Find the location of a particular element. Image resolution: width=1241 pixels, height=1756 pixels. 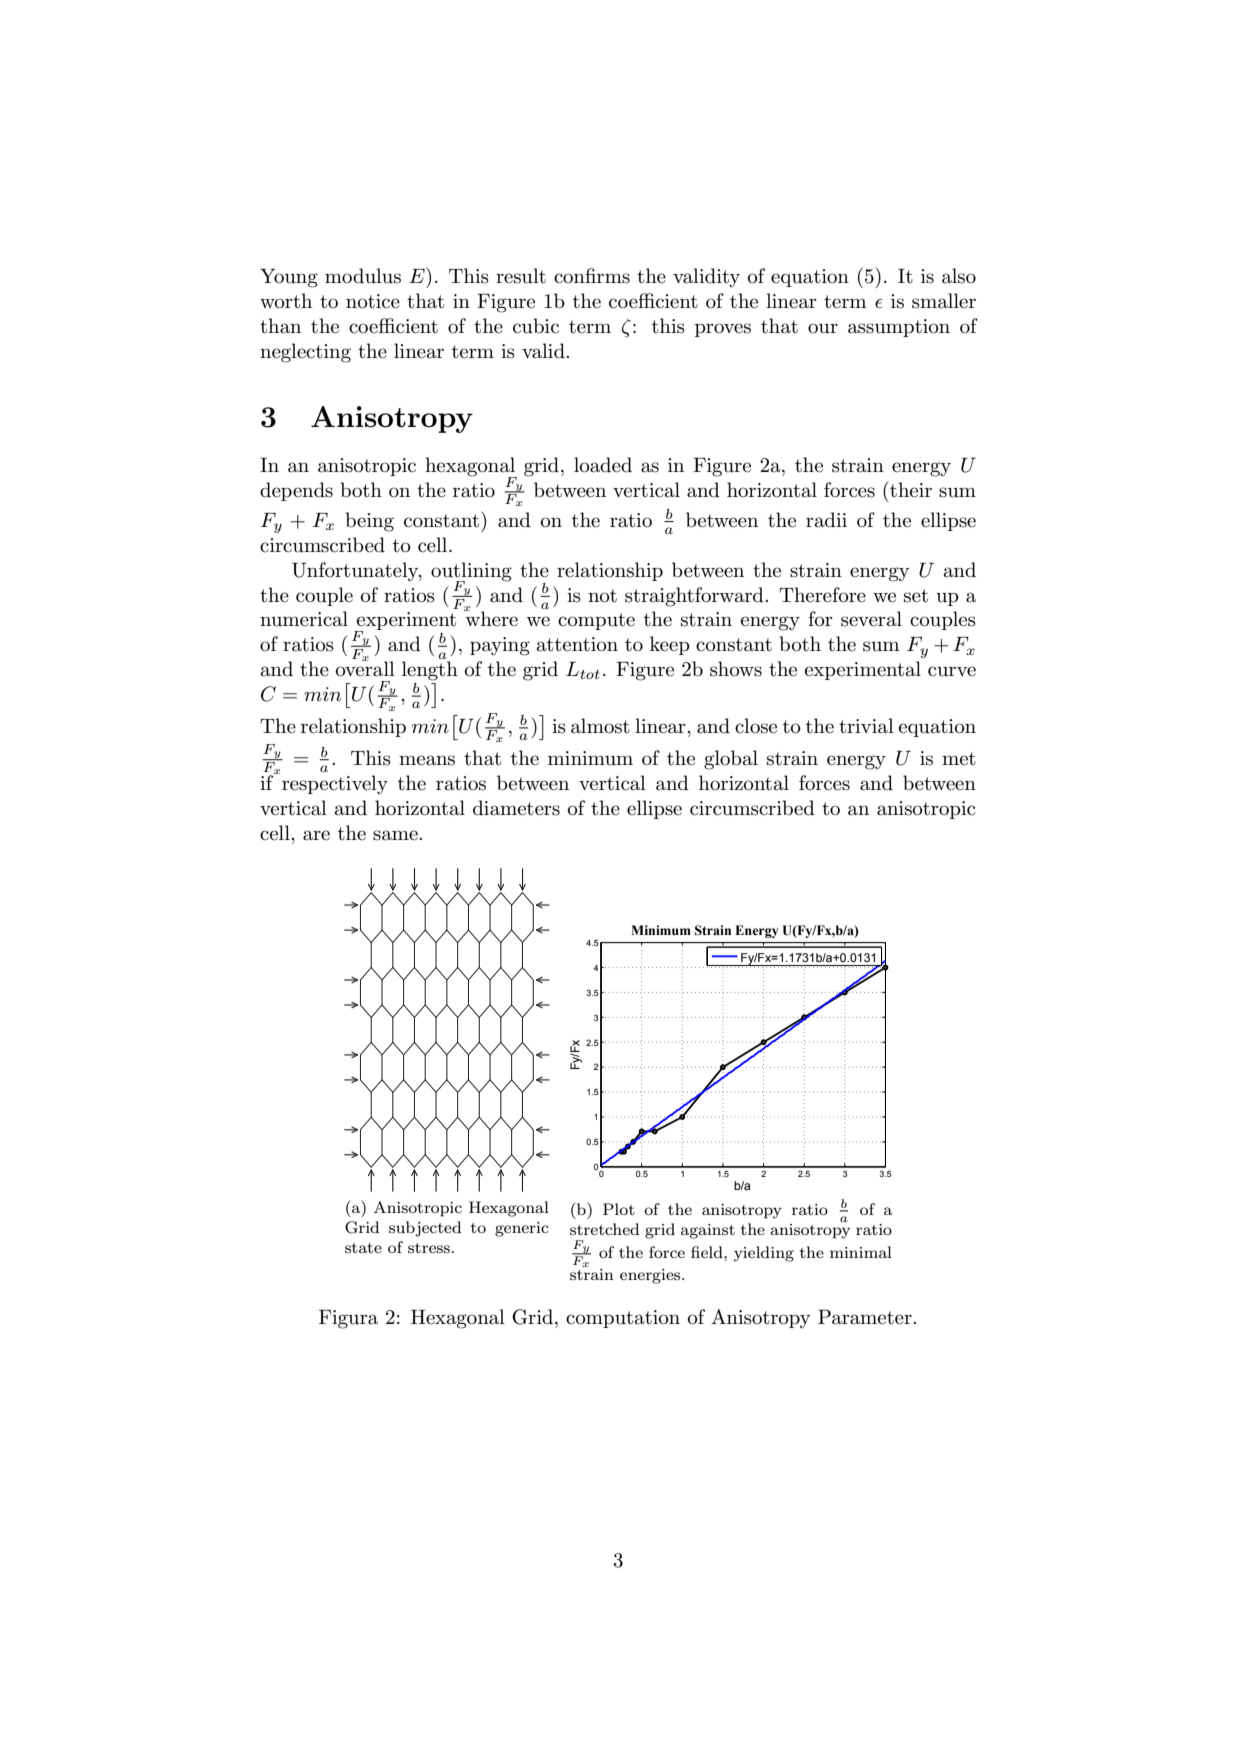

radii is located at coordinates (826, 520).
